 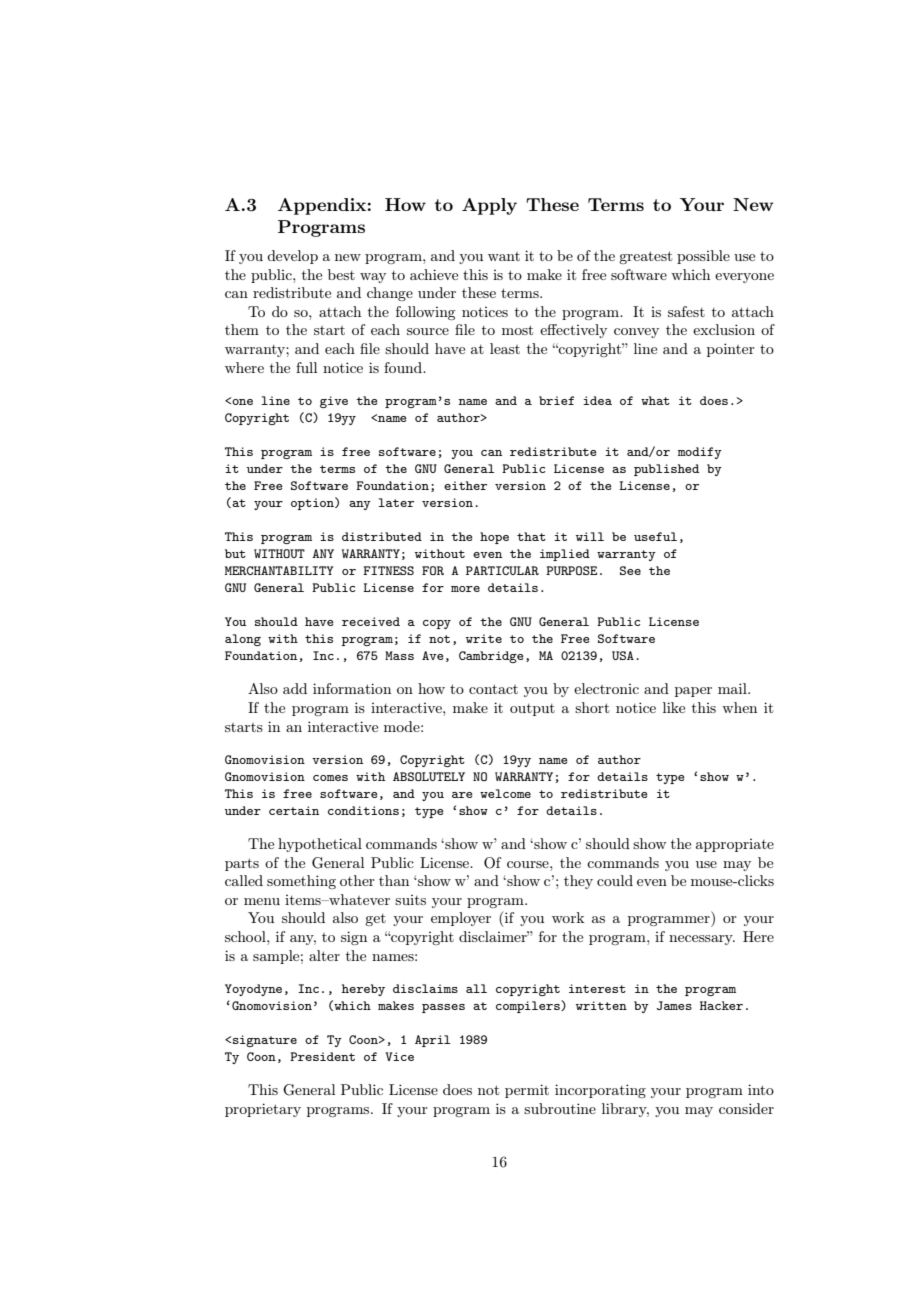 What do you see at coordinates (294, 810) in the page?
I see `certain` at bounding box center [294, 810].
